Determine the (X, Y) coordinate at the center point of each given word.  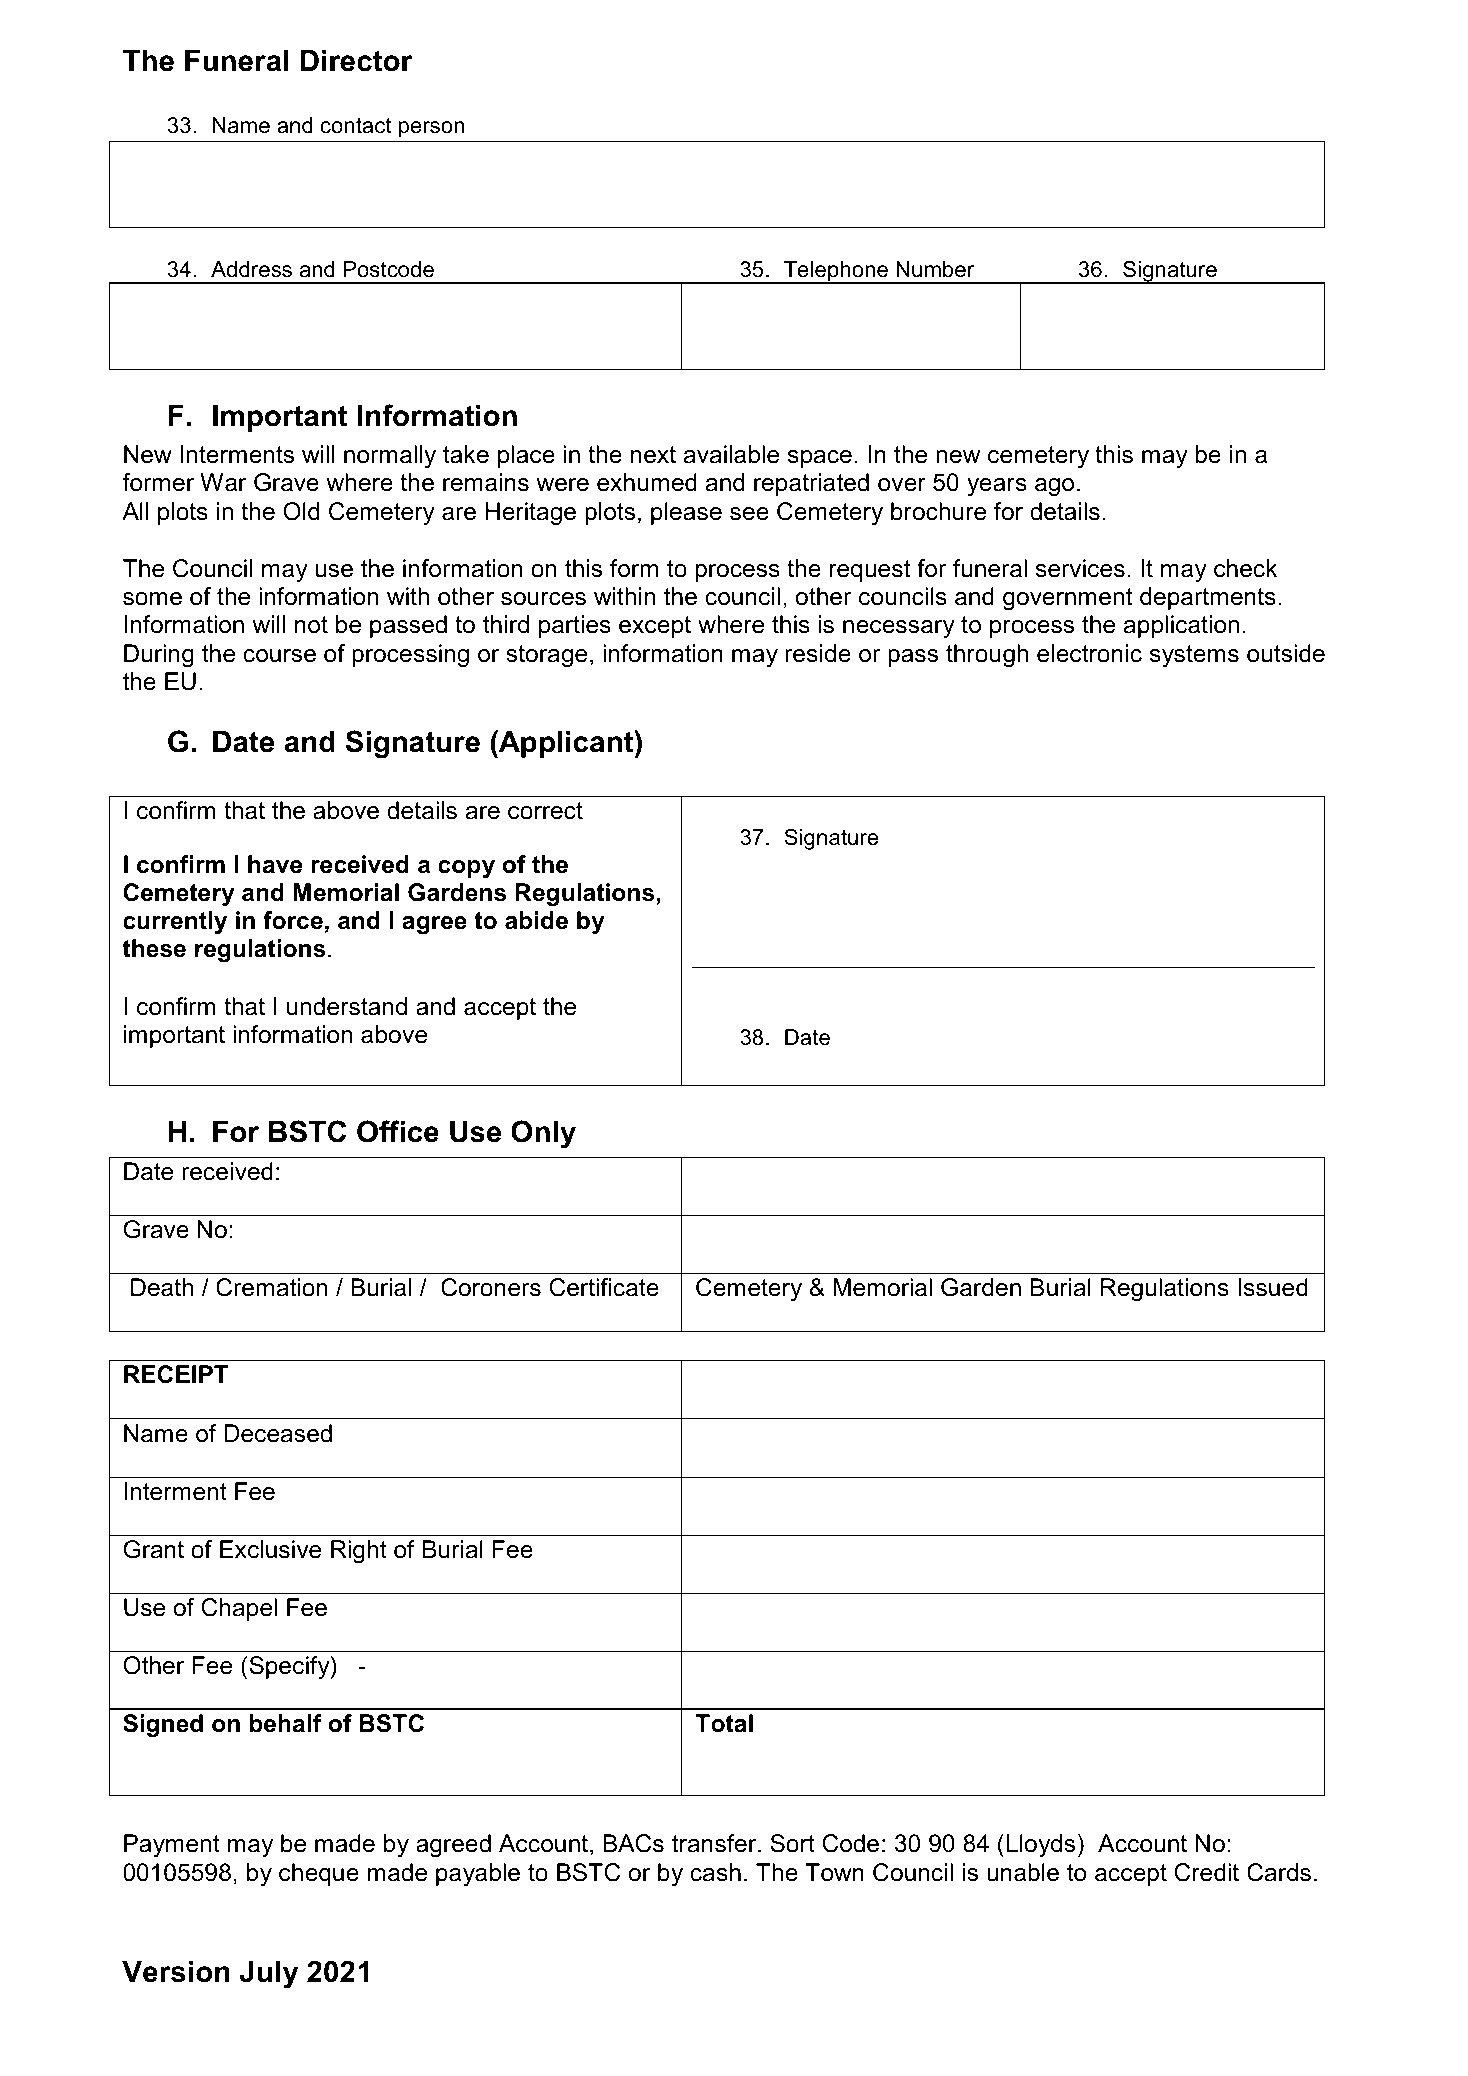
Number (935, 269)
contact (356, 125)
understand (347, 1006)
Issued (1273, 1287)
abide (536, 920)
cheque (319, 1874)
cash (715, 1872)
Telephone (836, 272)
